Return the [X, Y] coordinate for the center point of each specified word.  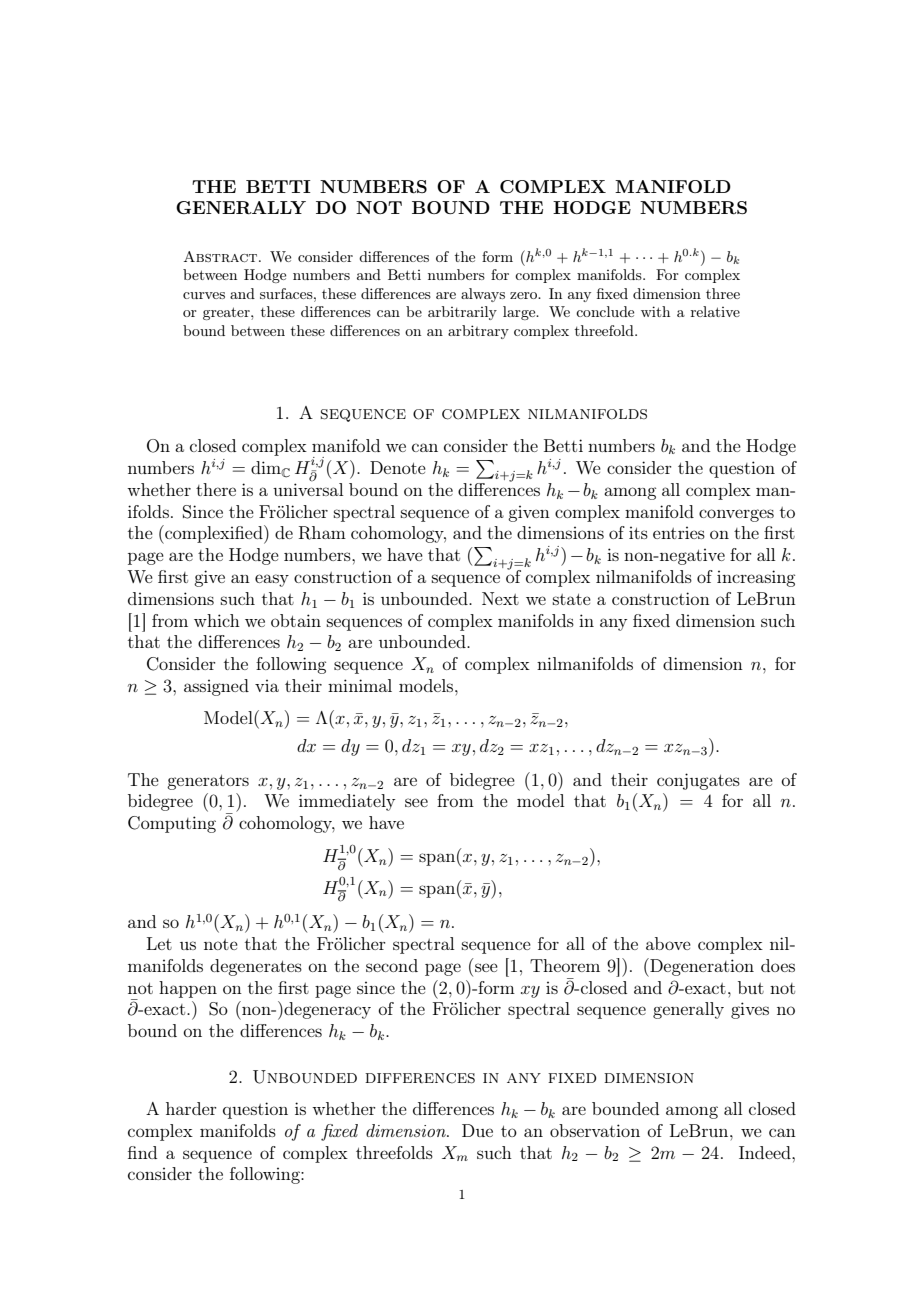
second [392, 965]
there [216, 489]
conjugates [698, 781]
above [668, 943]
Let [159, 943]
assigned [216, 687]
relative [715, 311]
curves [204, 295]
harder [191, 1108]
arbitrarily [462, 313]
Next [500, 598]
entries [679, 532]
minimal [360, 685]
